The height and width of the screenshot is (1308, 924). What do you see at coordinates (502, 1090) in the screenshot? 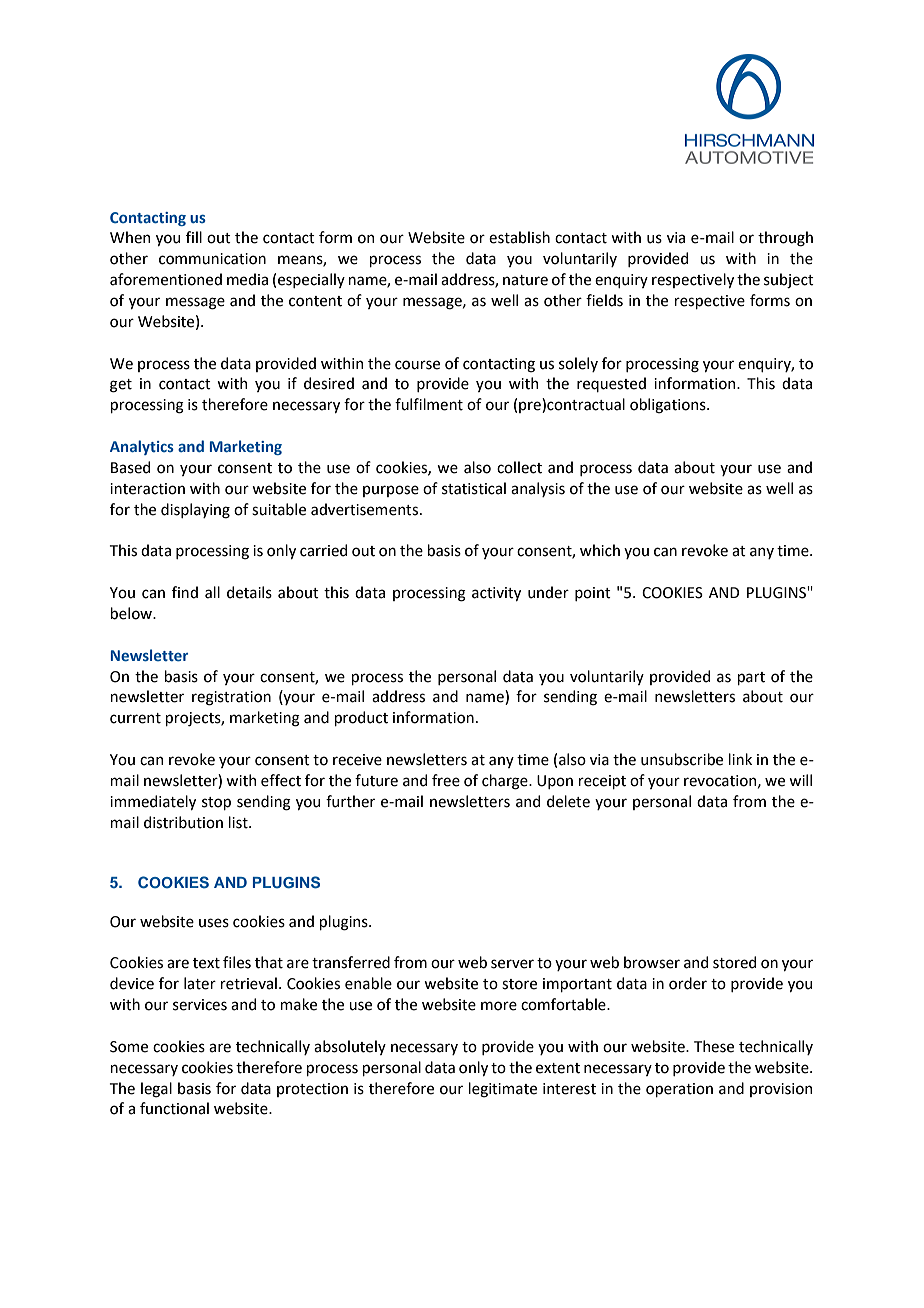
I see `legitimate` at bounding box center [502, 1090].
